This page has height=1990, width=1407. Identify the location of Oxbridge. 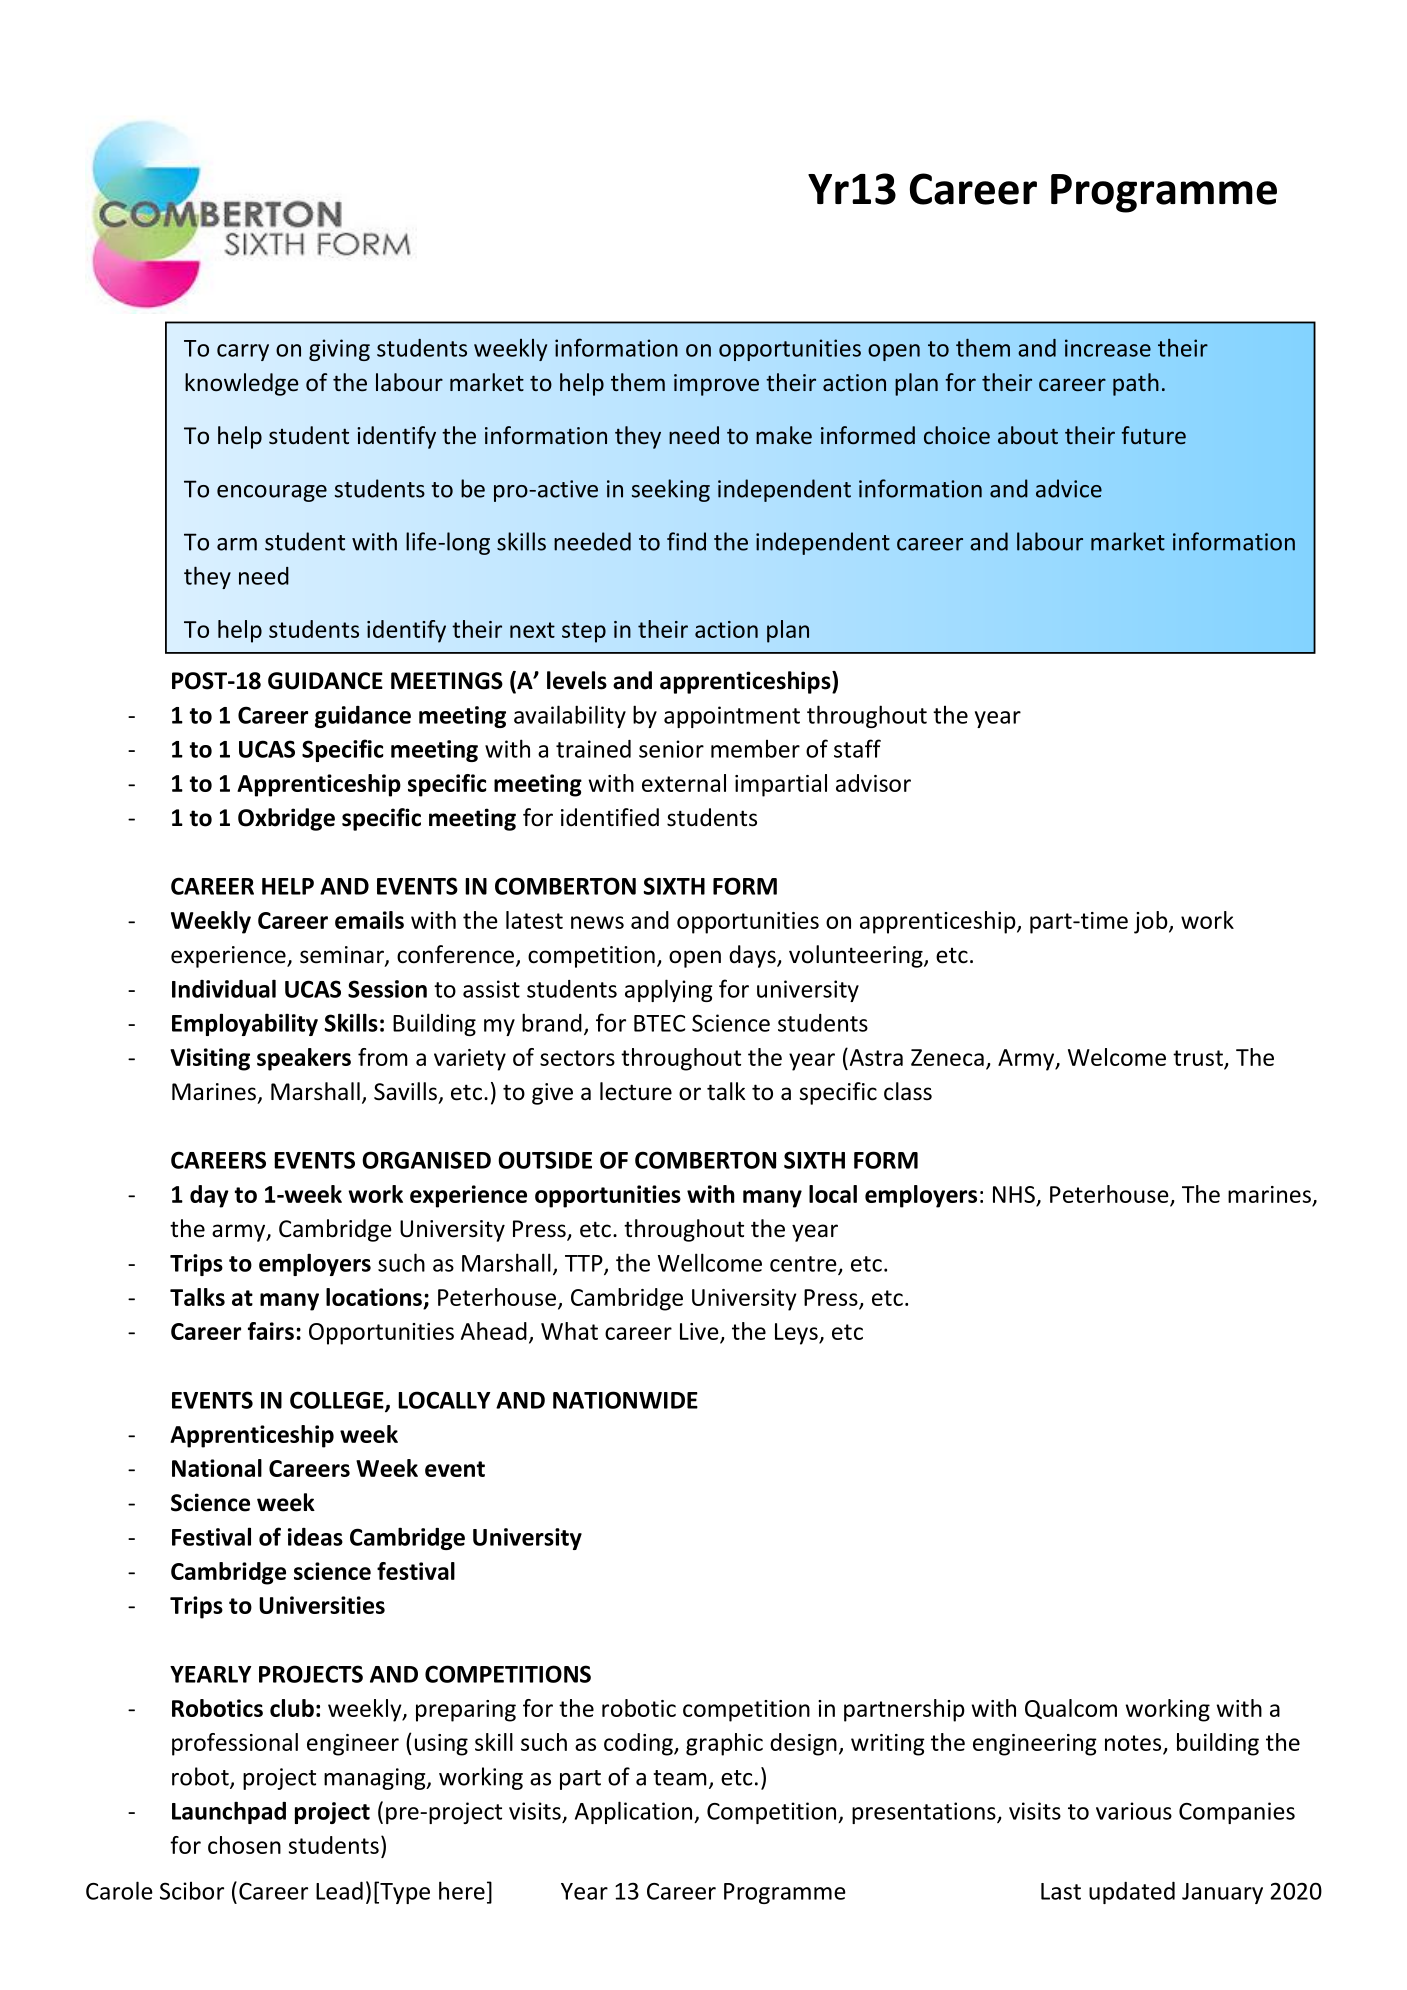
(286, 819).
